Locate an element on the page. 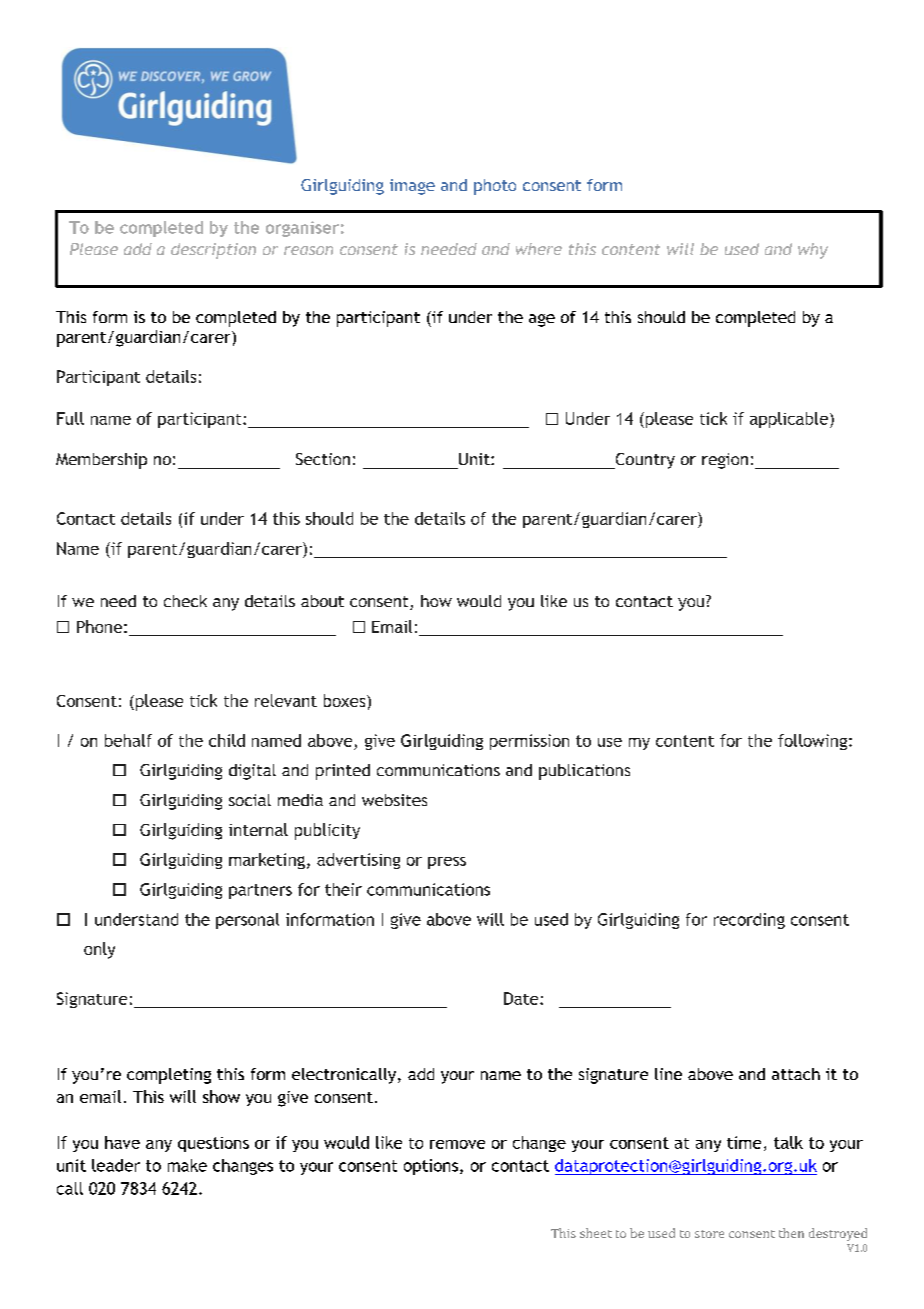 The height and width of the image is (1309, 924). description is located at coordinates (213, 251).
